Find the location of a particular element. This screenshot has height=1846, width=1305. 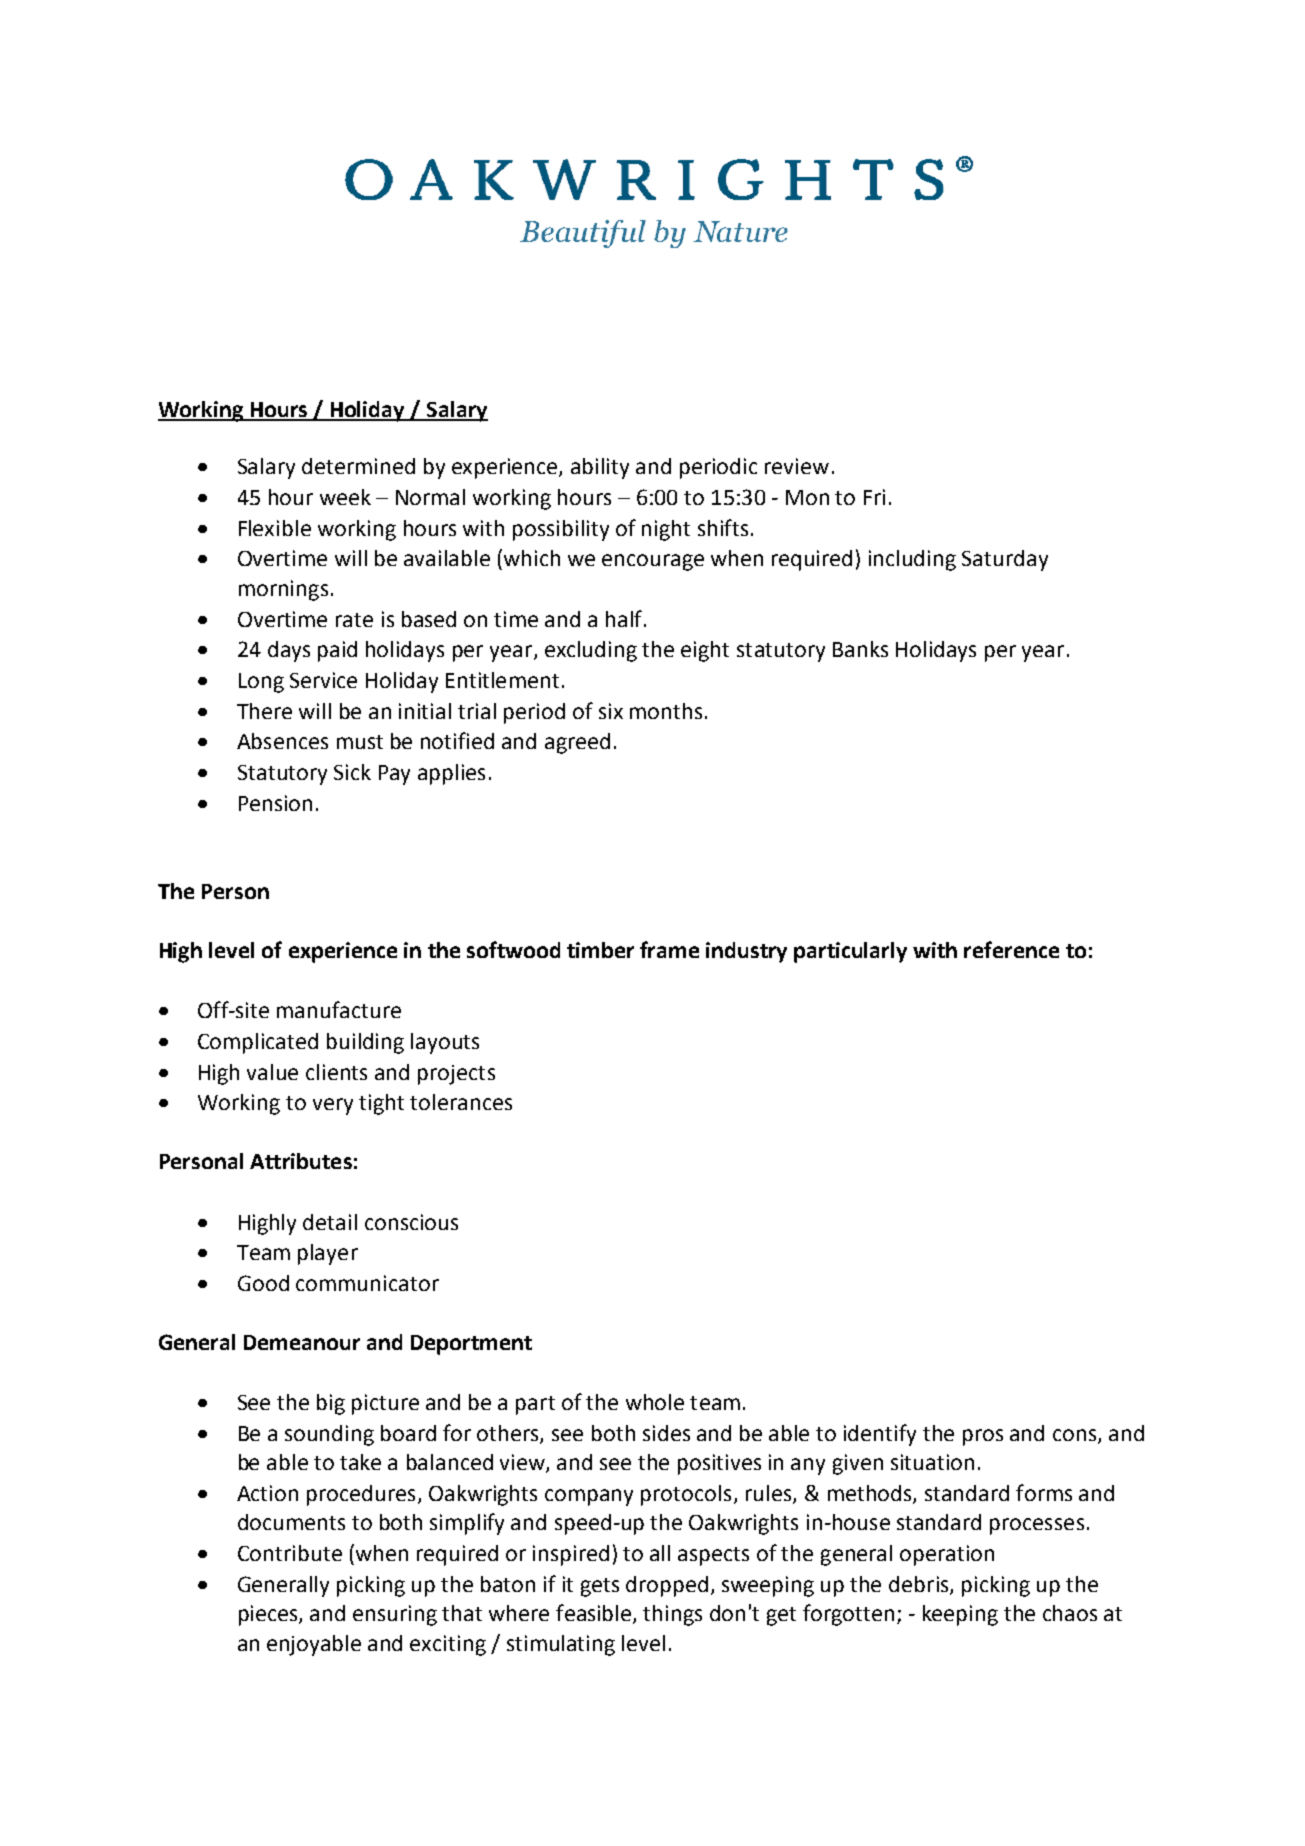

frame is located at coordinates (669, 949).
